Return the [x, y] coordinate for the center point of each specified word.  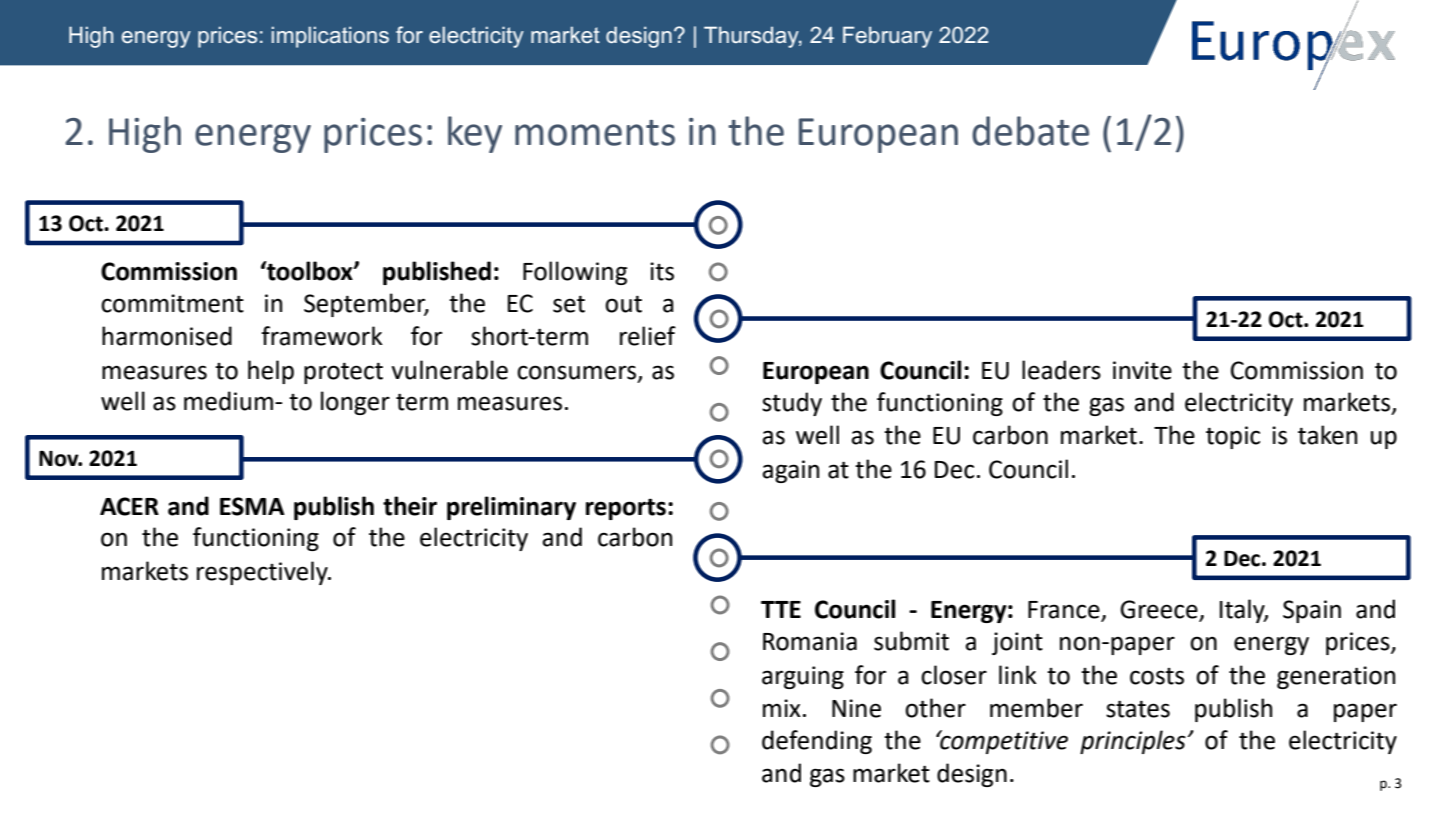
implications [330, 37]
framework [322, 336]
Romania [810, 641]
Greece [1160, 610]
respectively [263, 573]
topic [1233, 437]
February [887, 37]
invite [1142, 370]
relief [648, 336]
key [475, 134]
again [790, 471]
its [662, 271]
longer [355, 403]
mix [782, 708]
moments [595, 133]
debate [1030, 131]
